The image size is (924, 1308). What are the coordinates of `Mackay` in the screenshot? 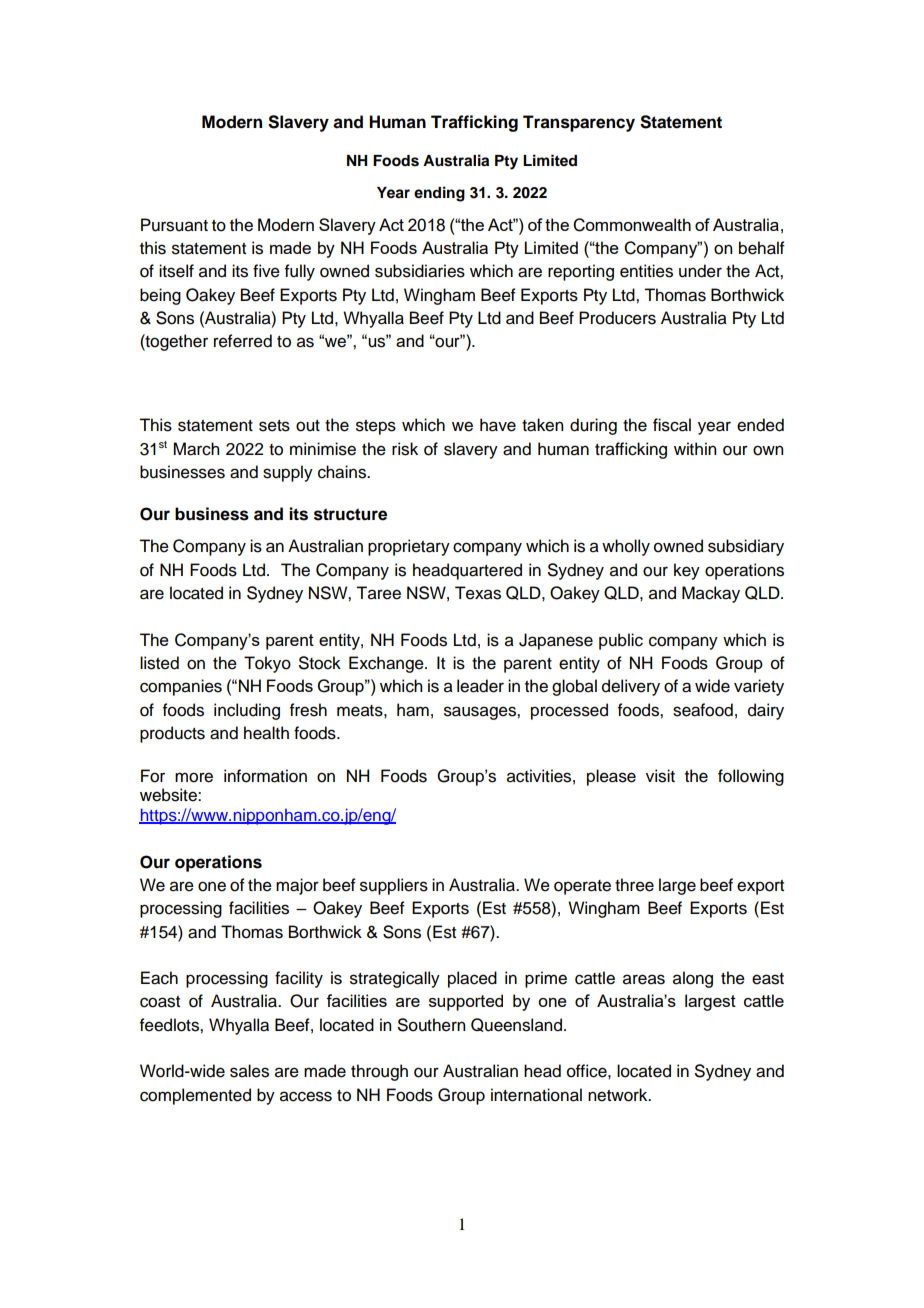 It's located at (711, 594).
